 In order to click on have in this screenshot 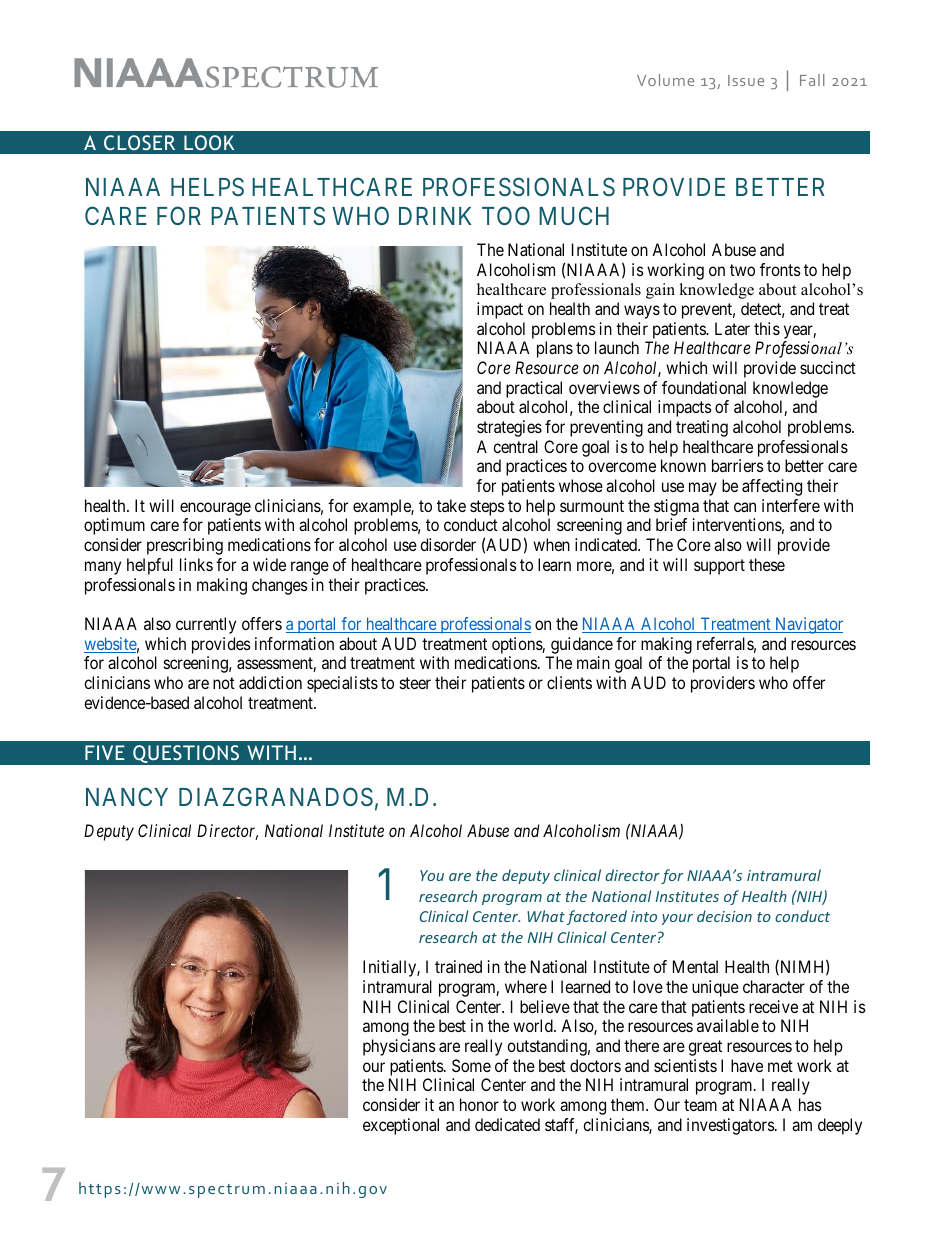, I will do `click(747, 1065)`.
